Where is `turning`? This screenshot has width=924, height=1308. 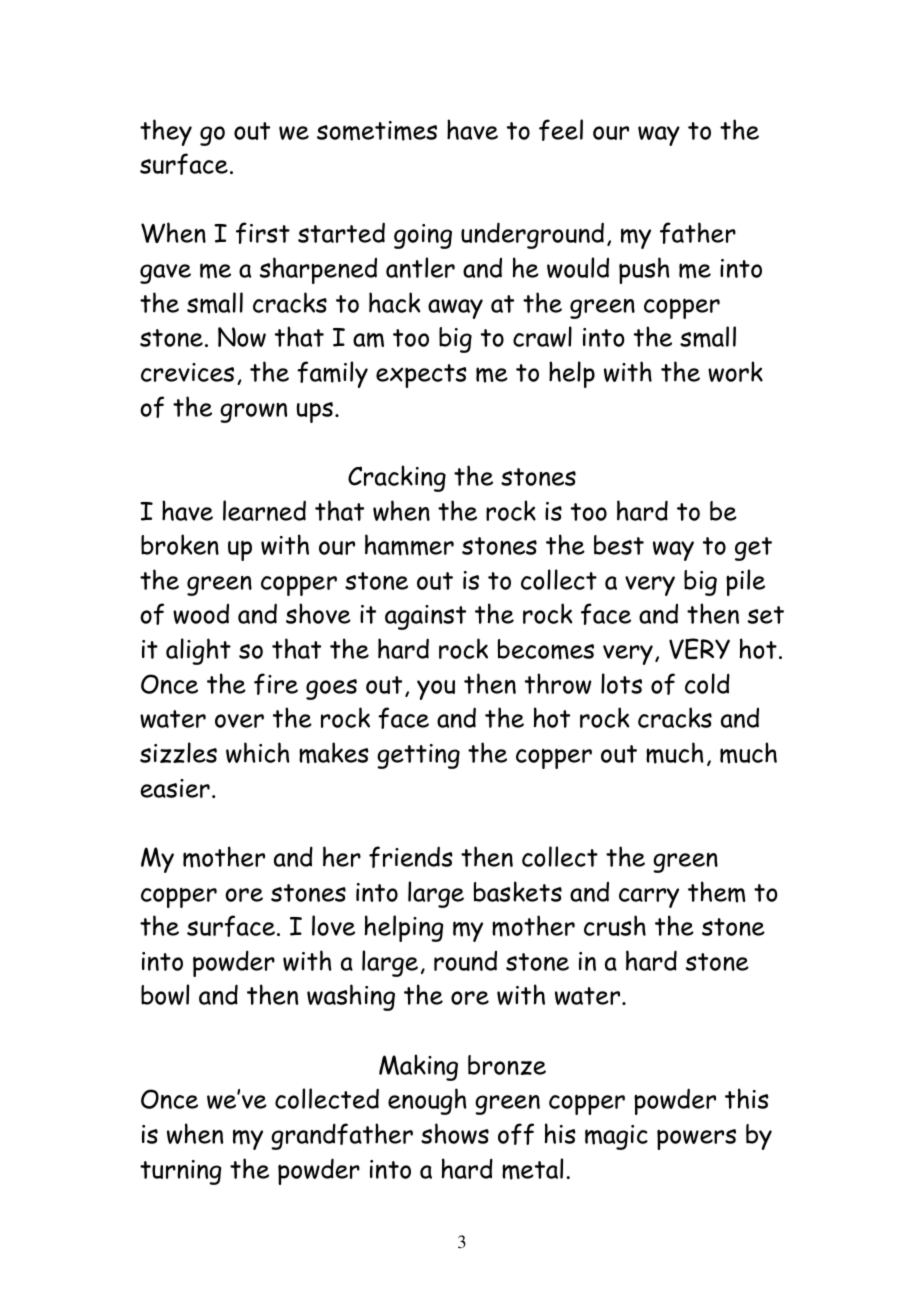
turning is located at coordinates (181, 1172).
